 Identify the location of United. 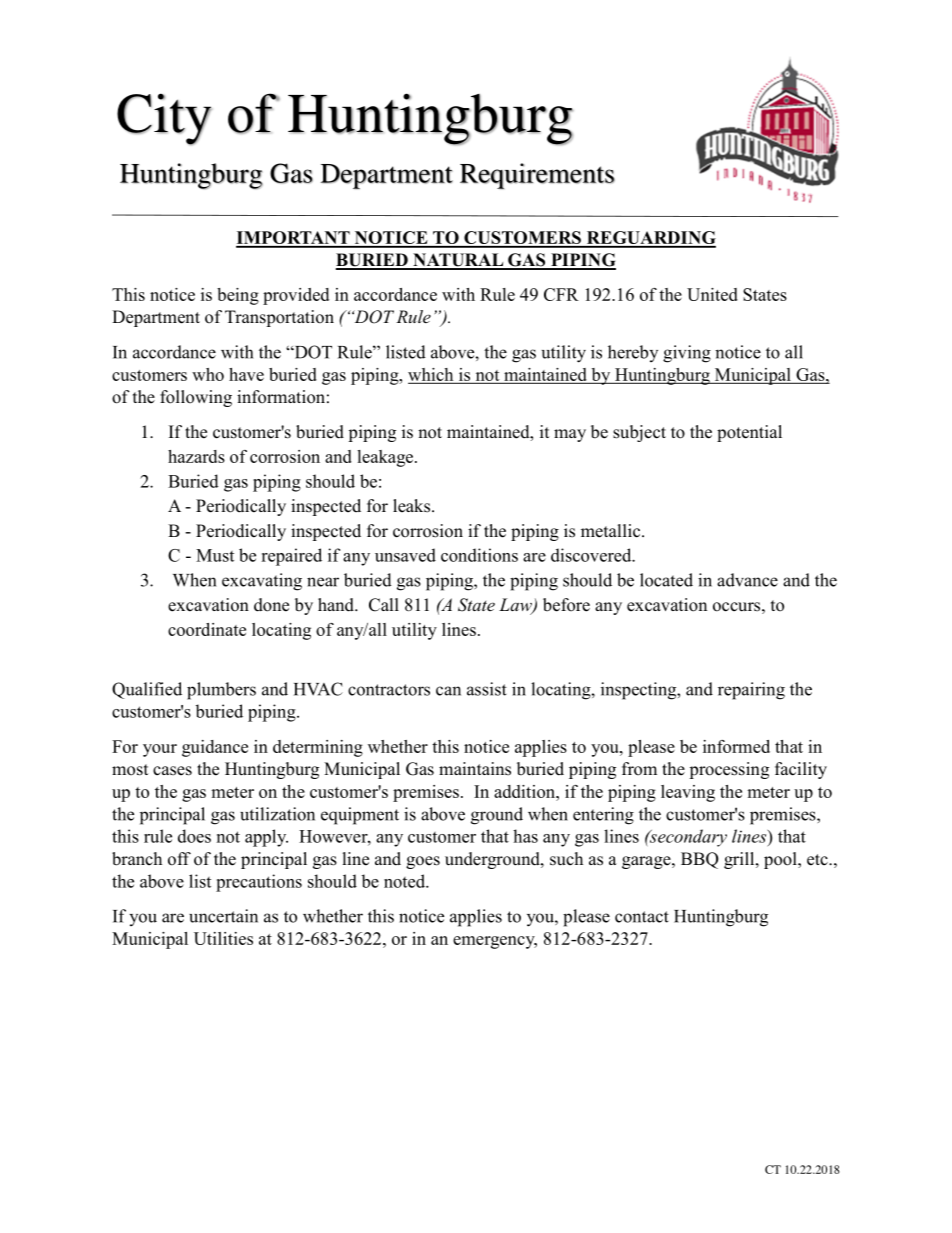
(712, 294).
